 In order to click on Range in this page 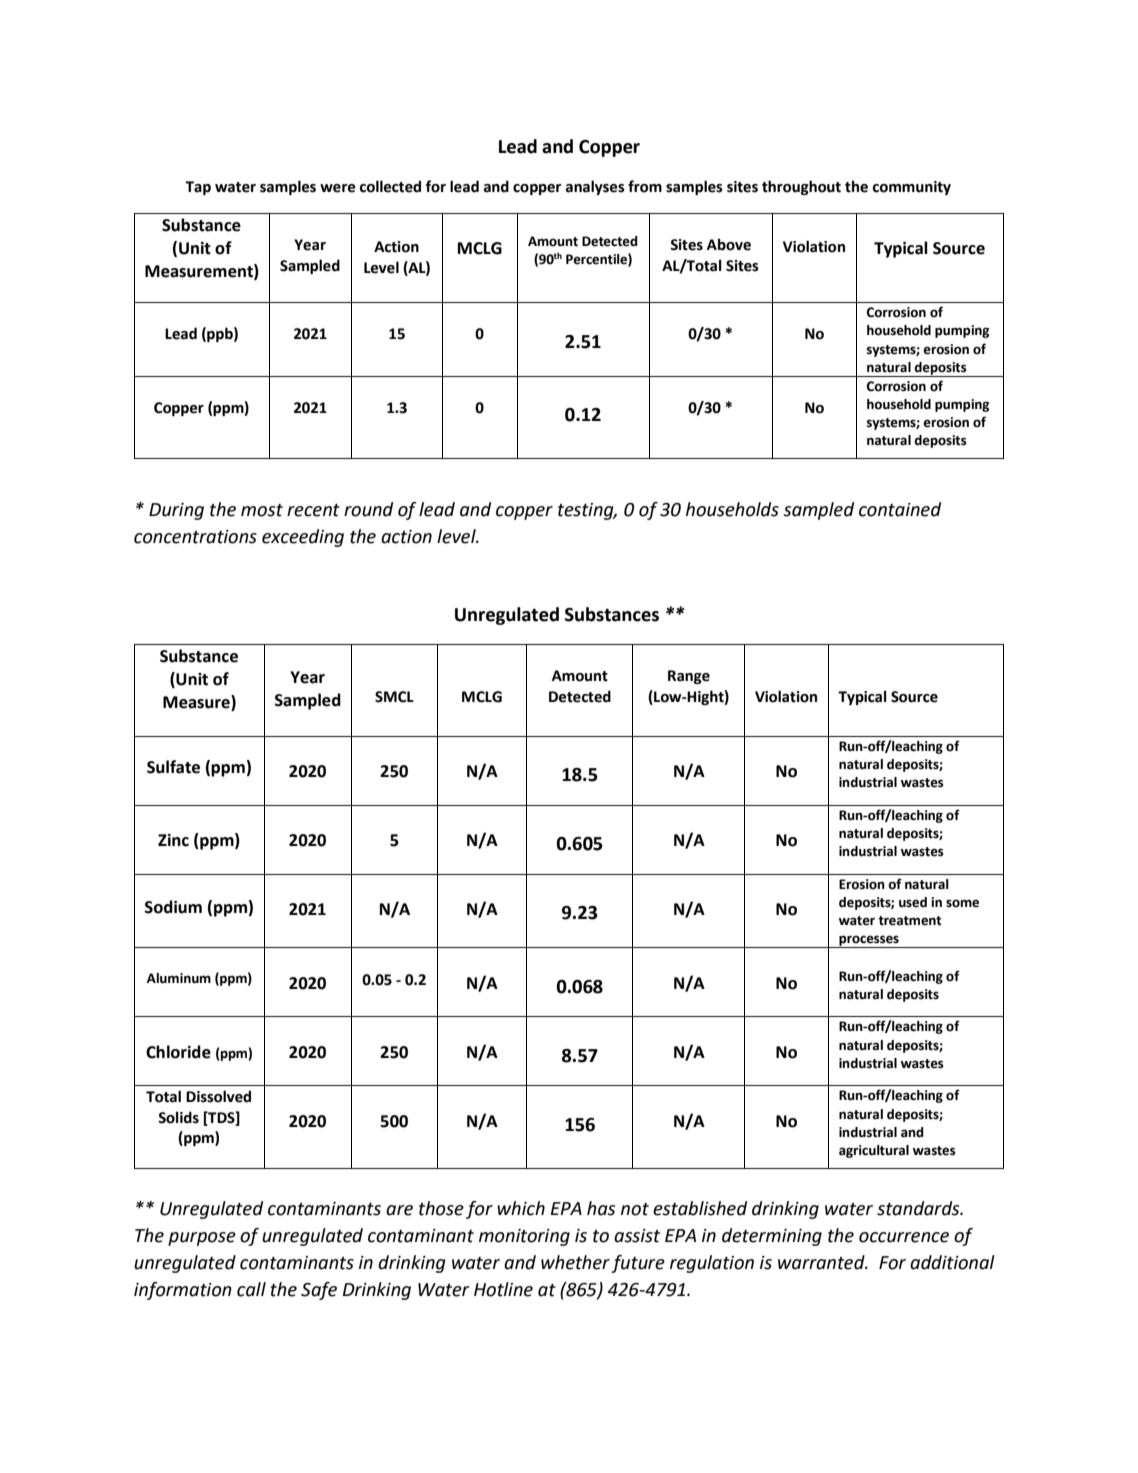, I will do `click(689, 677)`.
